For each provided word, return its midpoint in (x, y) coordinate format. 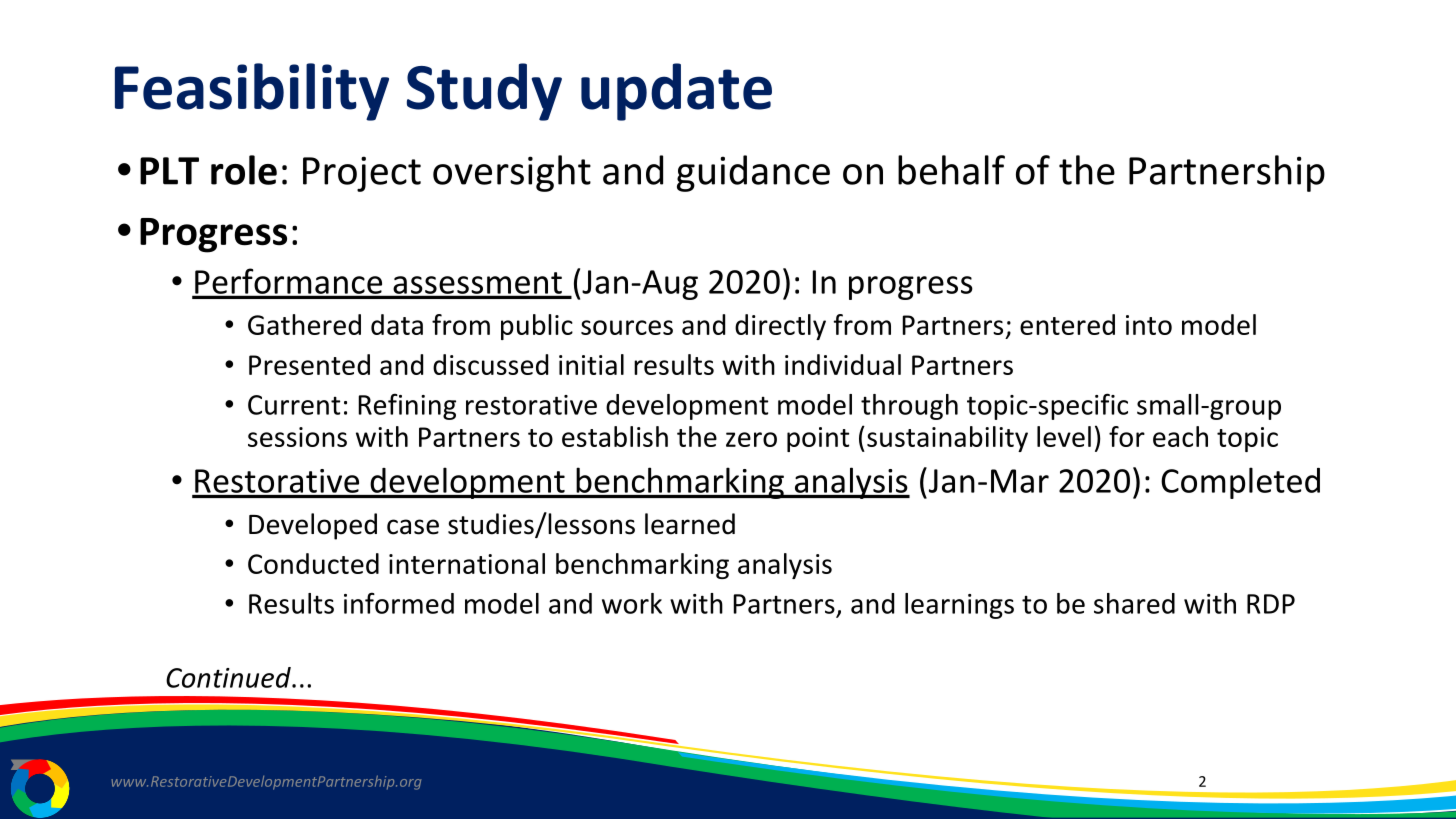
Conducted (313, 563)
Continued (229, 677)
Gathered (304, 324)
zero (751, 439)
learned (690, 524)
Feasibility (252, 92)
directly (780, 327)
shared (1134, 603)
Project (362, 174)
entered (1067, 324)
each (1180, 436)
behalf (951, 170)
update (676, 92)
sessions (297, 437)
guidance (753, 173)
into (1149, 325)
